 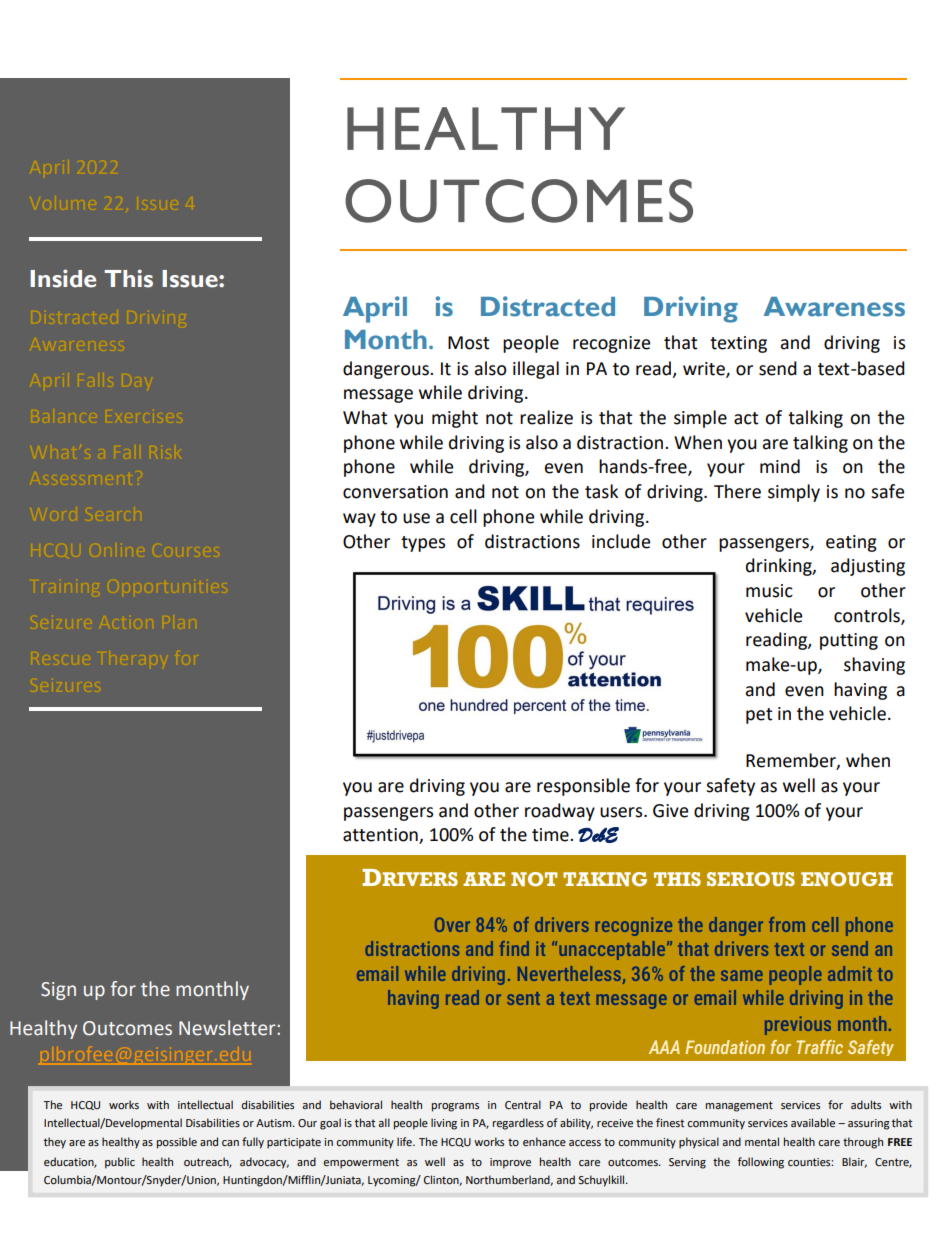 I want to click on Over, so click(x=452, y=924).
